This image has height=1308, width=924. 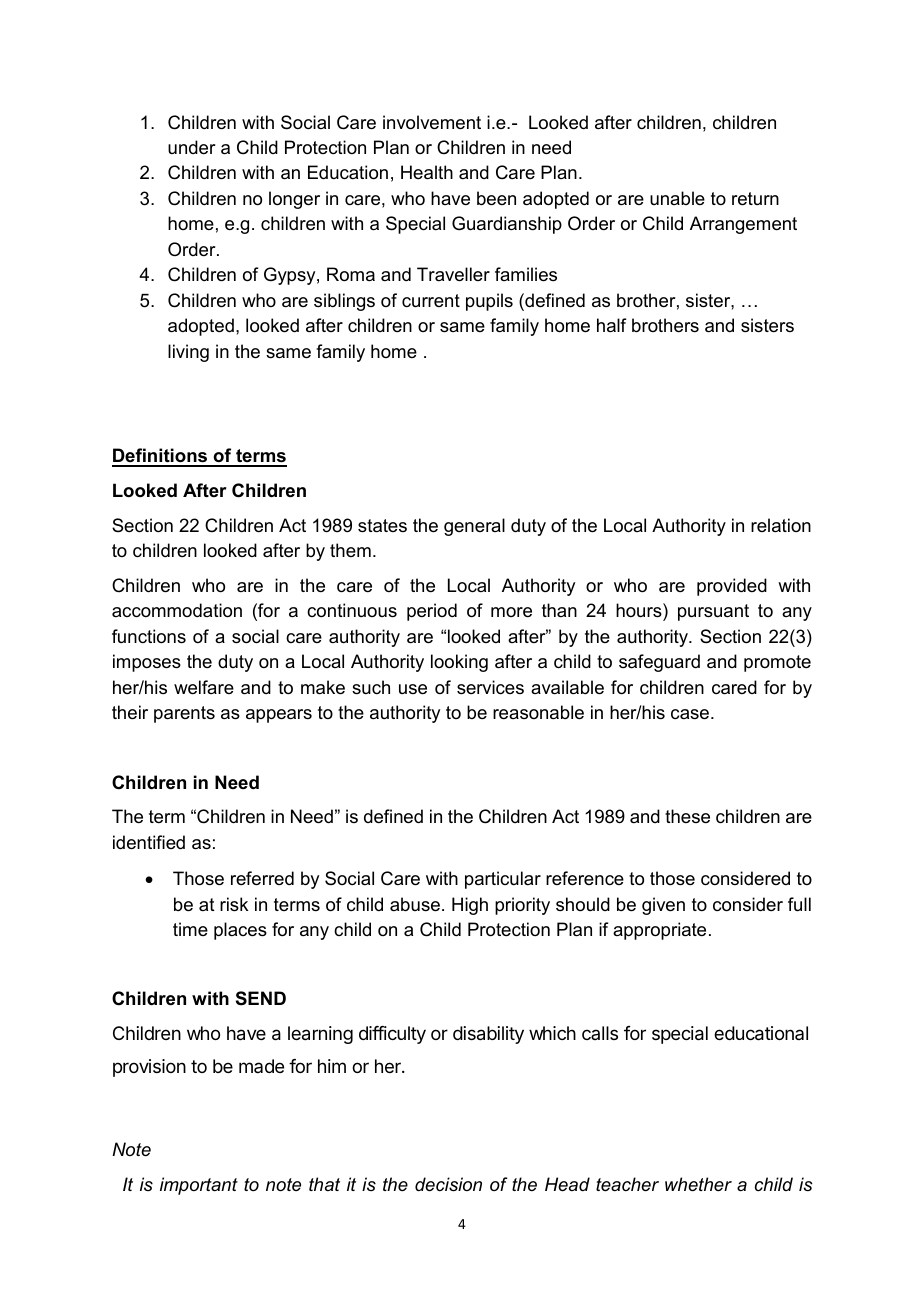 I want to click on important, so click(x=199, y=1186).
